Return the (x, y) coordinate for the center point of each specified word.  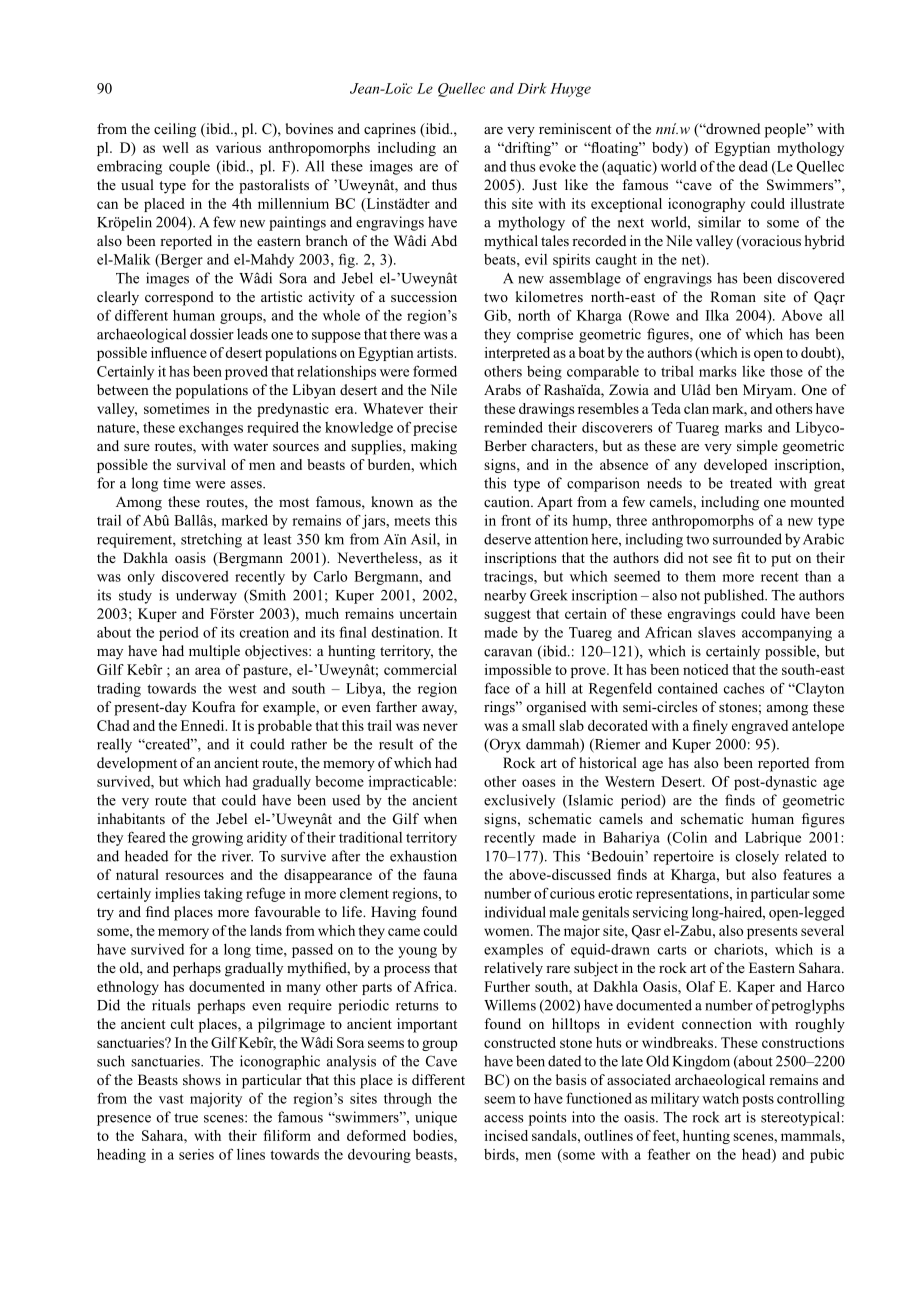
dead (753, 166)
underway (206, 596)
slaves (717, 632)
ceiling (175, 130)
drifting (527, 149)
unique (436, 1118)
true (186, 1118)
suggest (507, 616)
